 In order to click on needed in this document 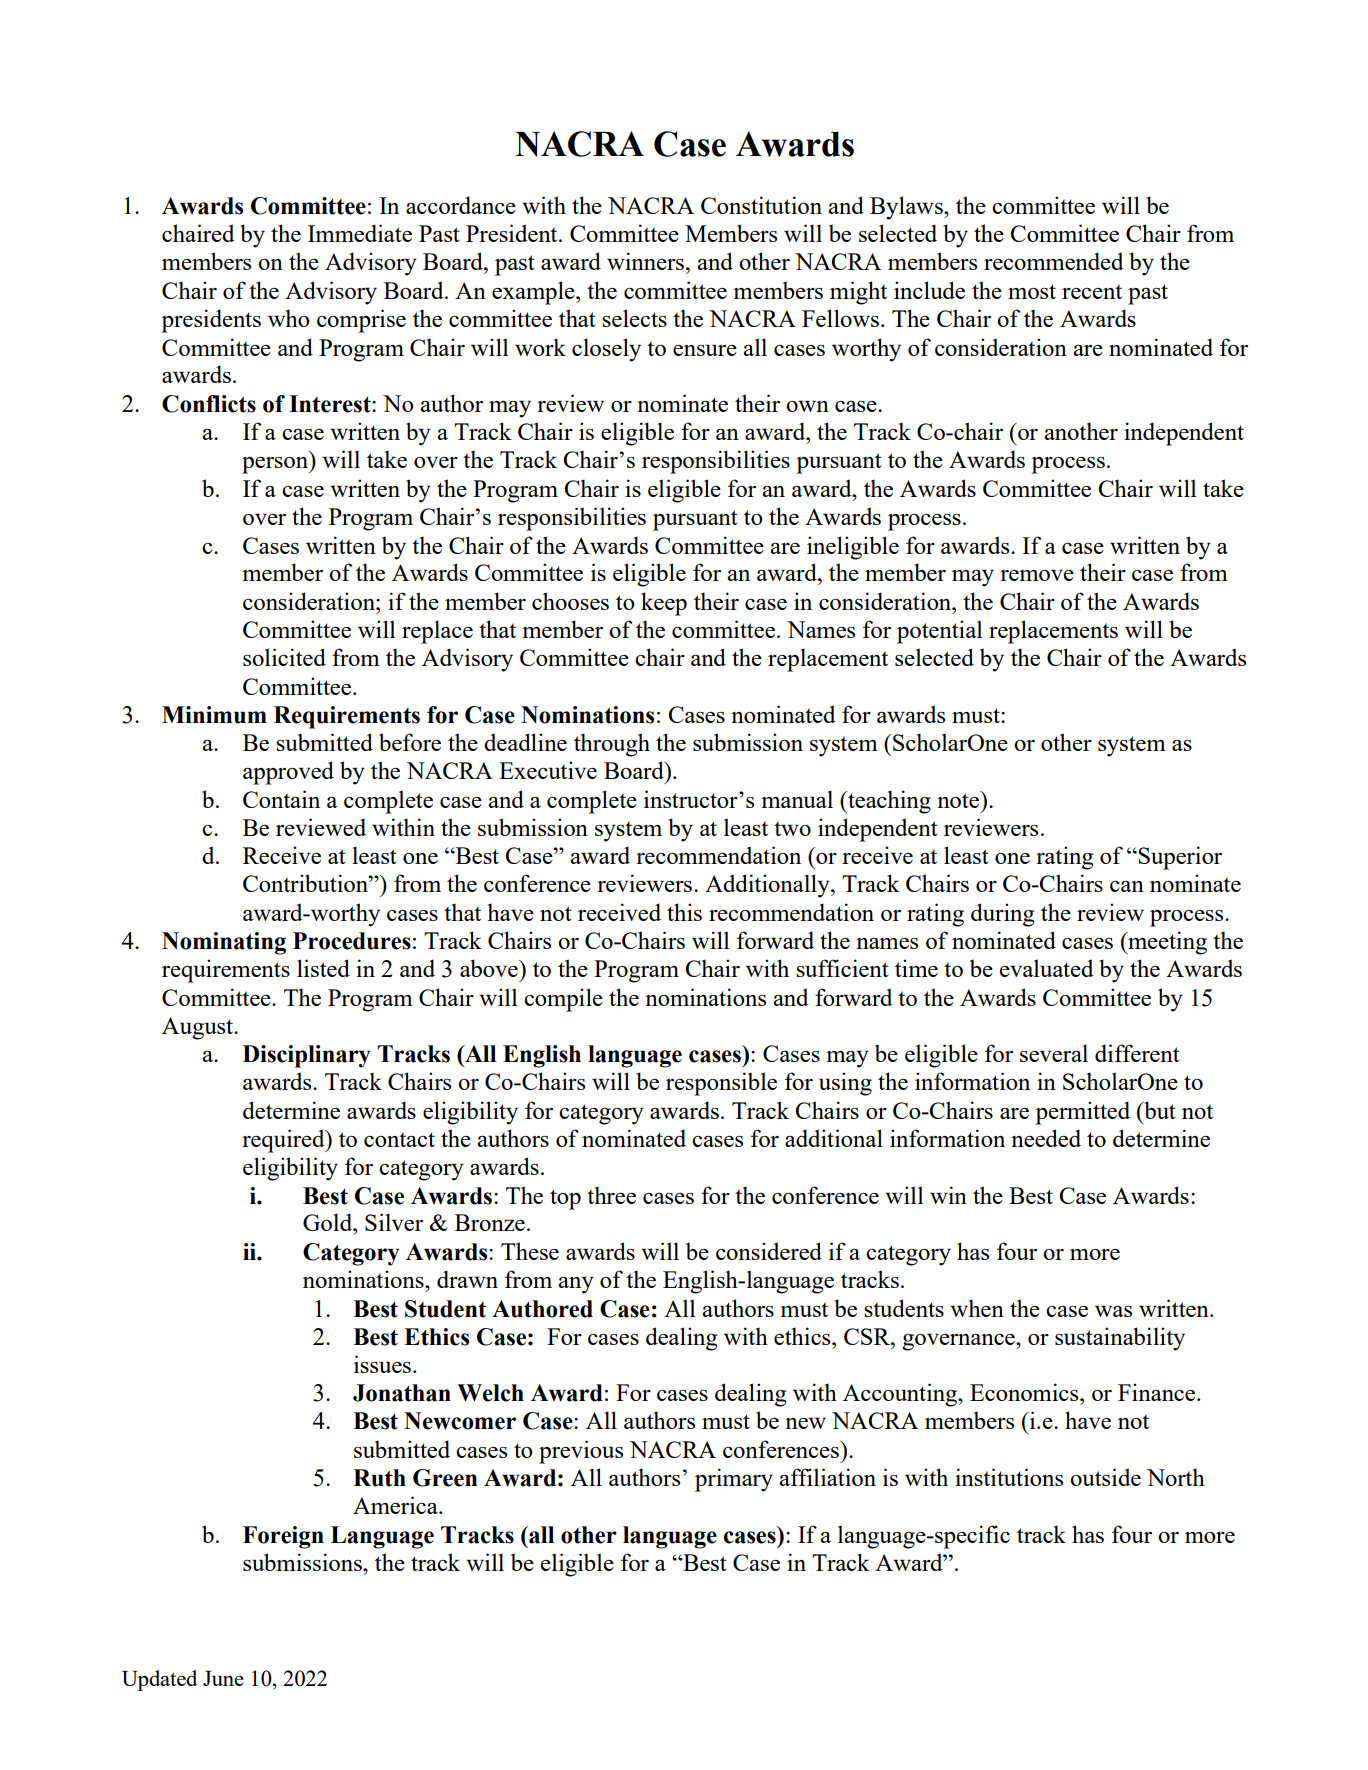, I will do `click(1046, 1138)`.
